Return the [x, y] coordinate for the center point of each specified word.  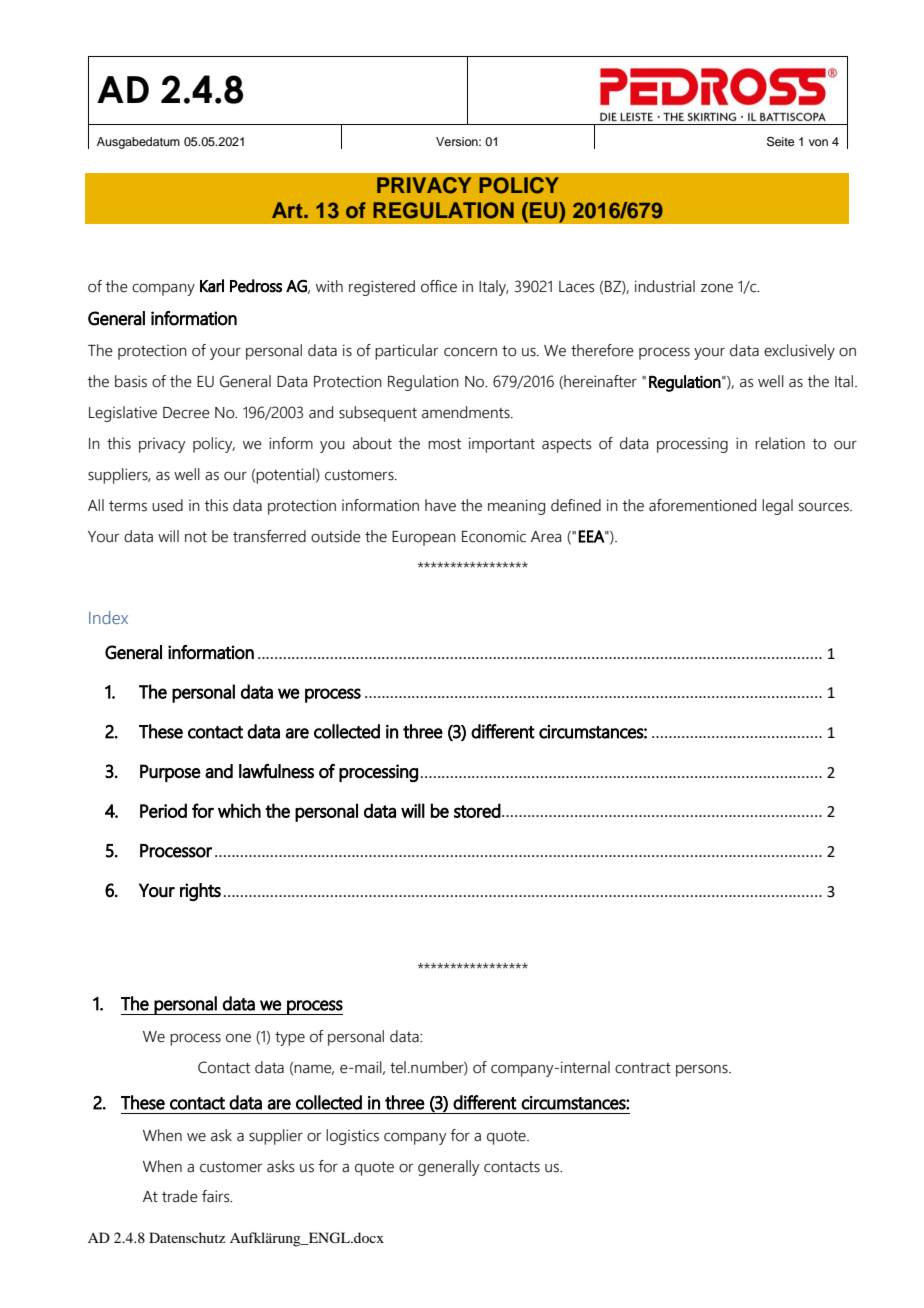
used [167, 505]
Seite [780, 142]
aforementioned [702, 505]
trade [180, 1196]
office [439, 286]
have [440, 505]
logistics [352, 1137]
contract [643, 1068]
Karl [212, 286]
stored [477, 810]
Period [163, 810]
